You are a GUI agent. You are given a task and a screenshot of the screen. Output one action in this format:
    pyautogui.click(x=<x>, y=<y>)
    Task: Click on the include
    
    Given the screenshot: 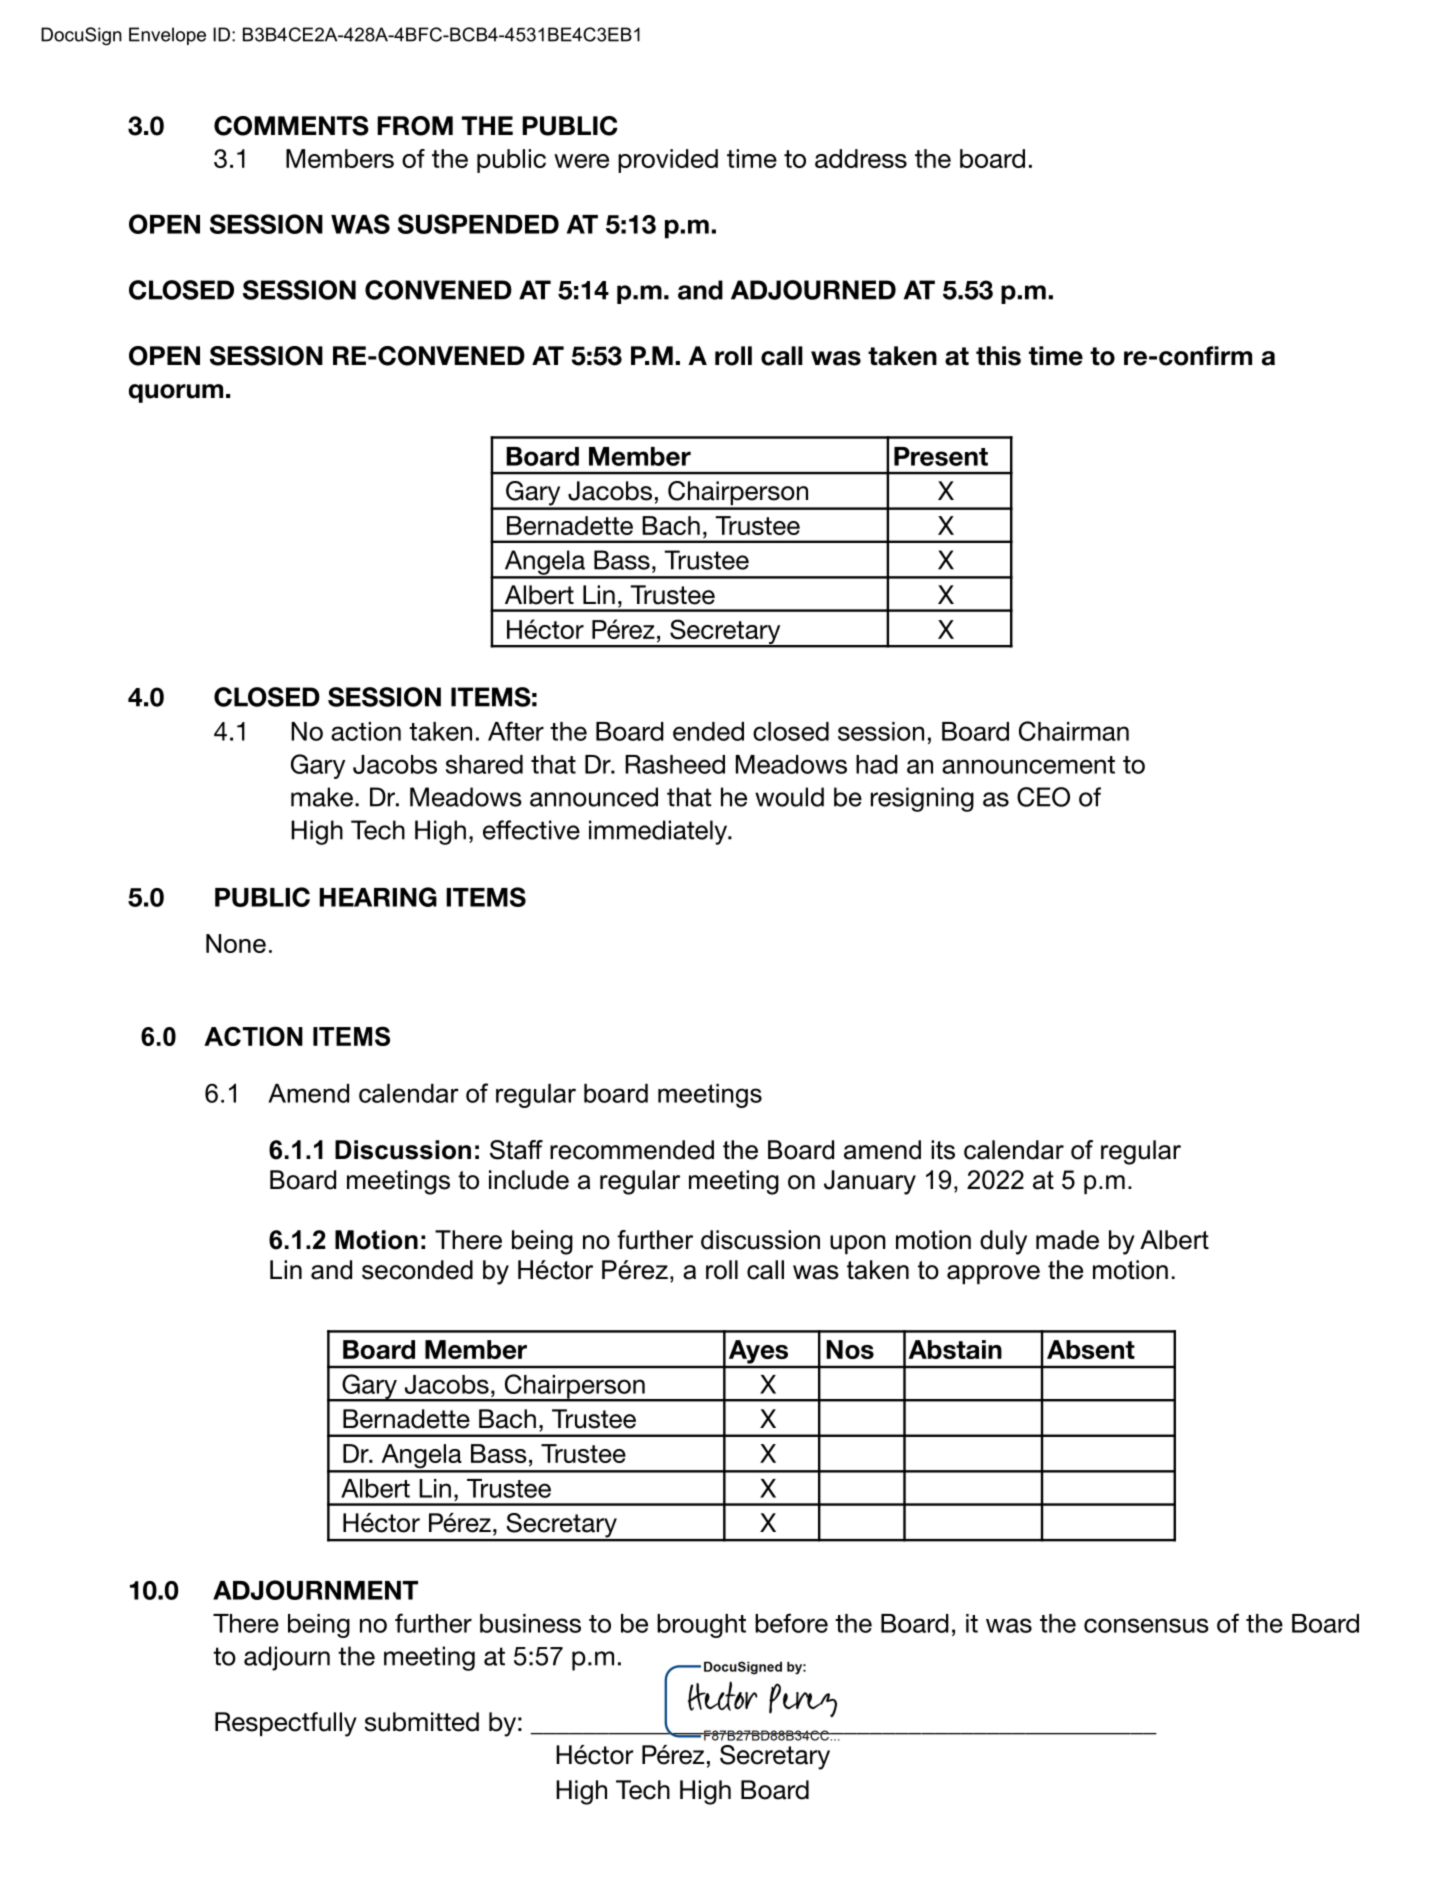 What is the action you would take?
    pyautogui.click(x=529, y=1180)
